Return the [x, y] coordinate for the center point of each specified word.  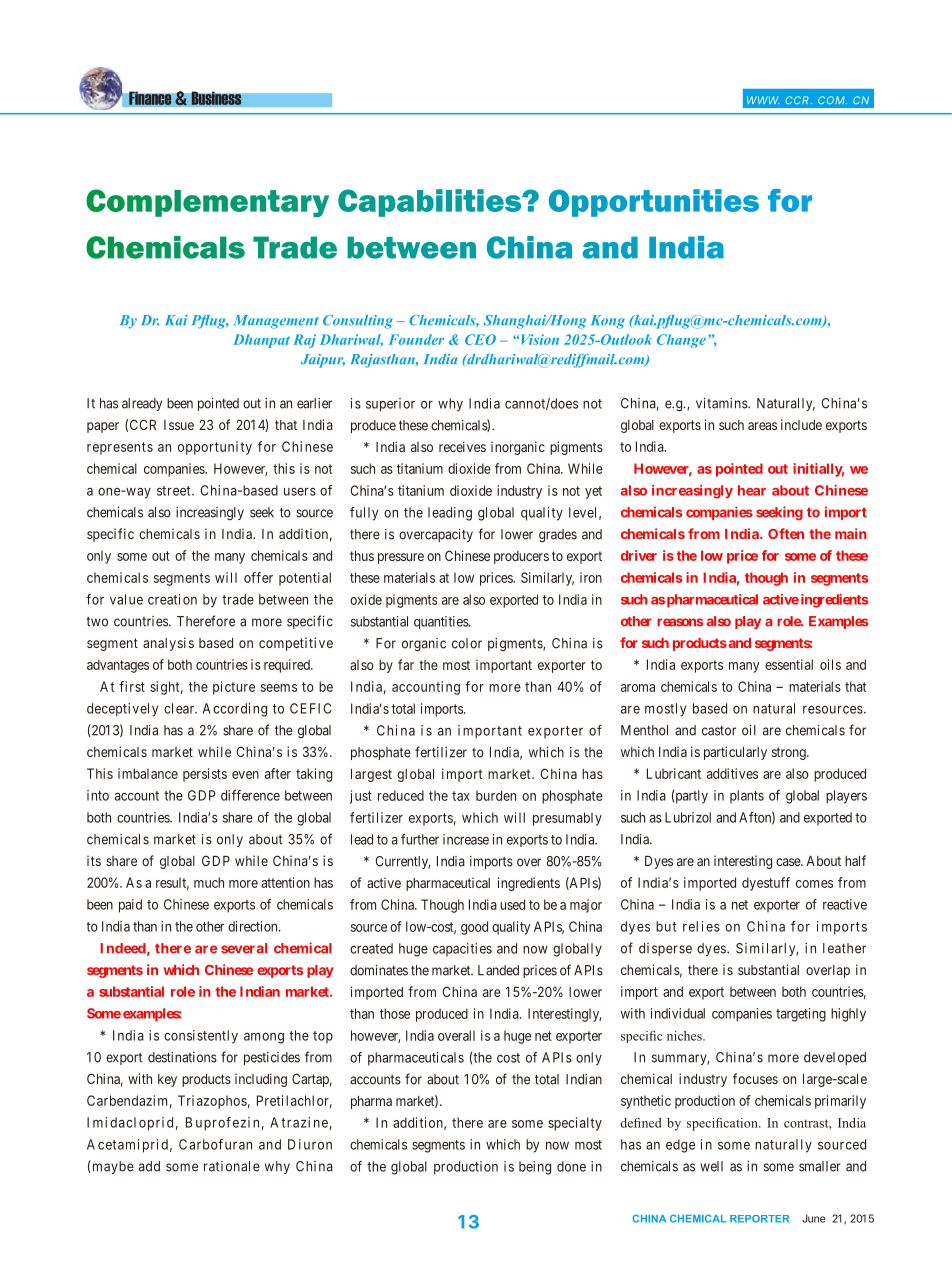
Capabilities [431, 203]
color [467, 643]
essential [789, 664]
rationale [232, 1166]
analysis [168, 644]
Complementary [207, 203]
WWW [763, 100]
